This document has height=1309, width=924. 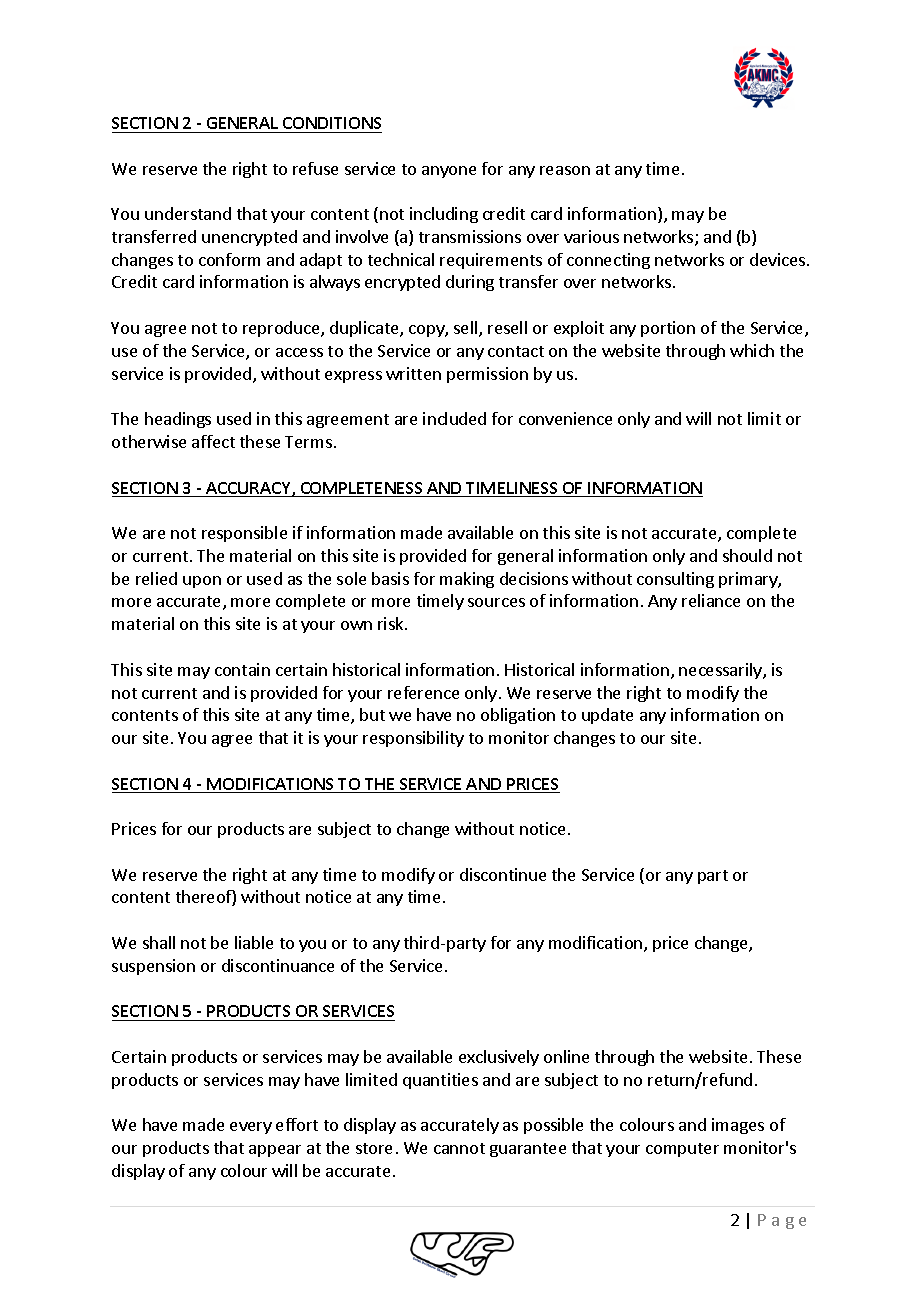 I want to click on reliance, so click(x=711, y=600).
